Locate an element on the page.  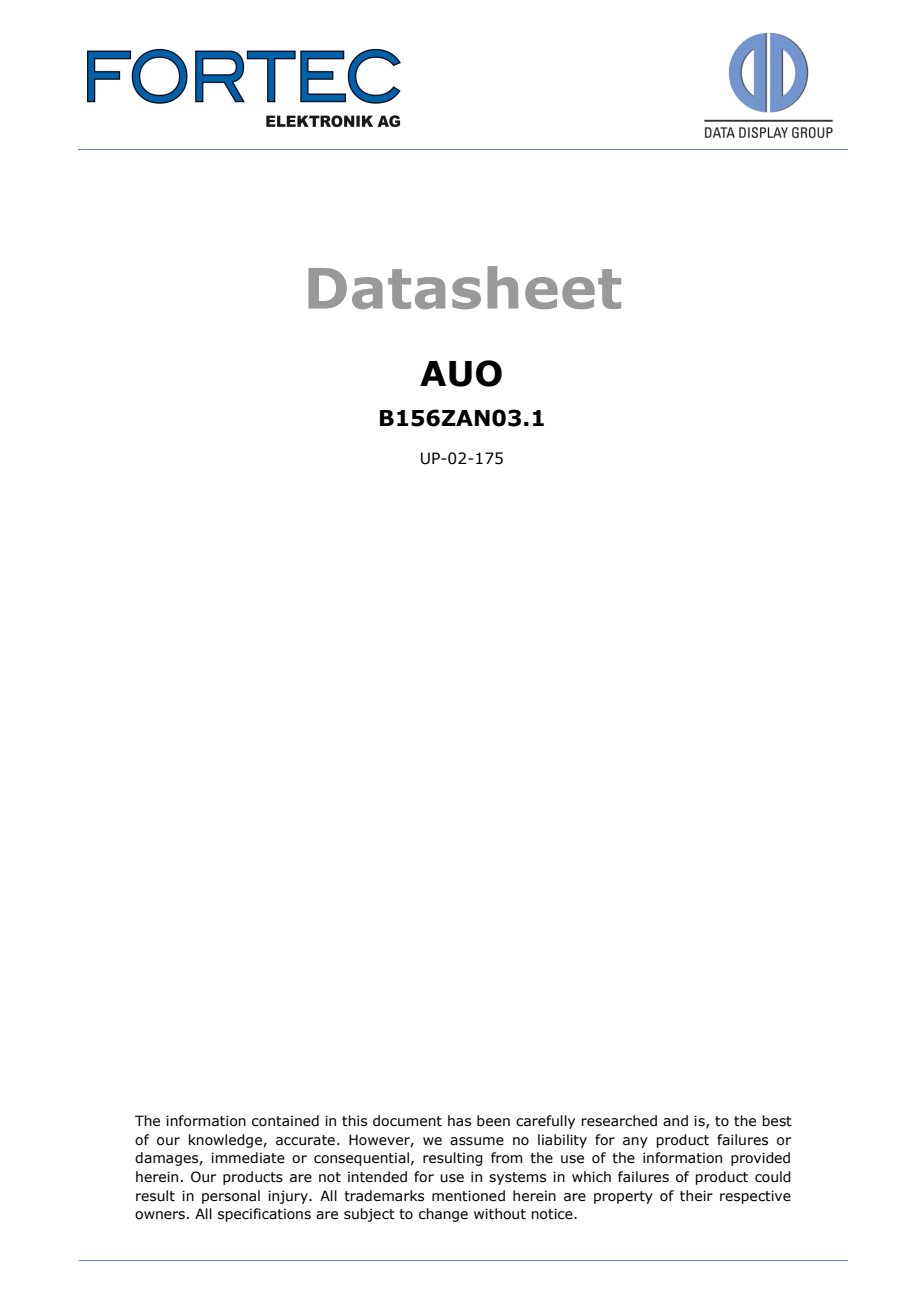
any is located at coordinates (635, 1142).
